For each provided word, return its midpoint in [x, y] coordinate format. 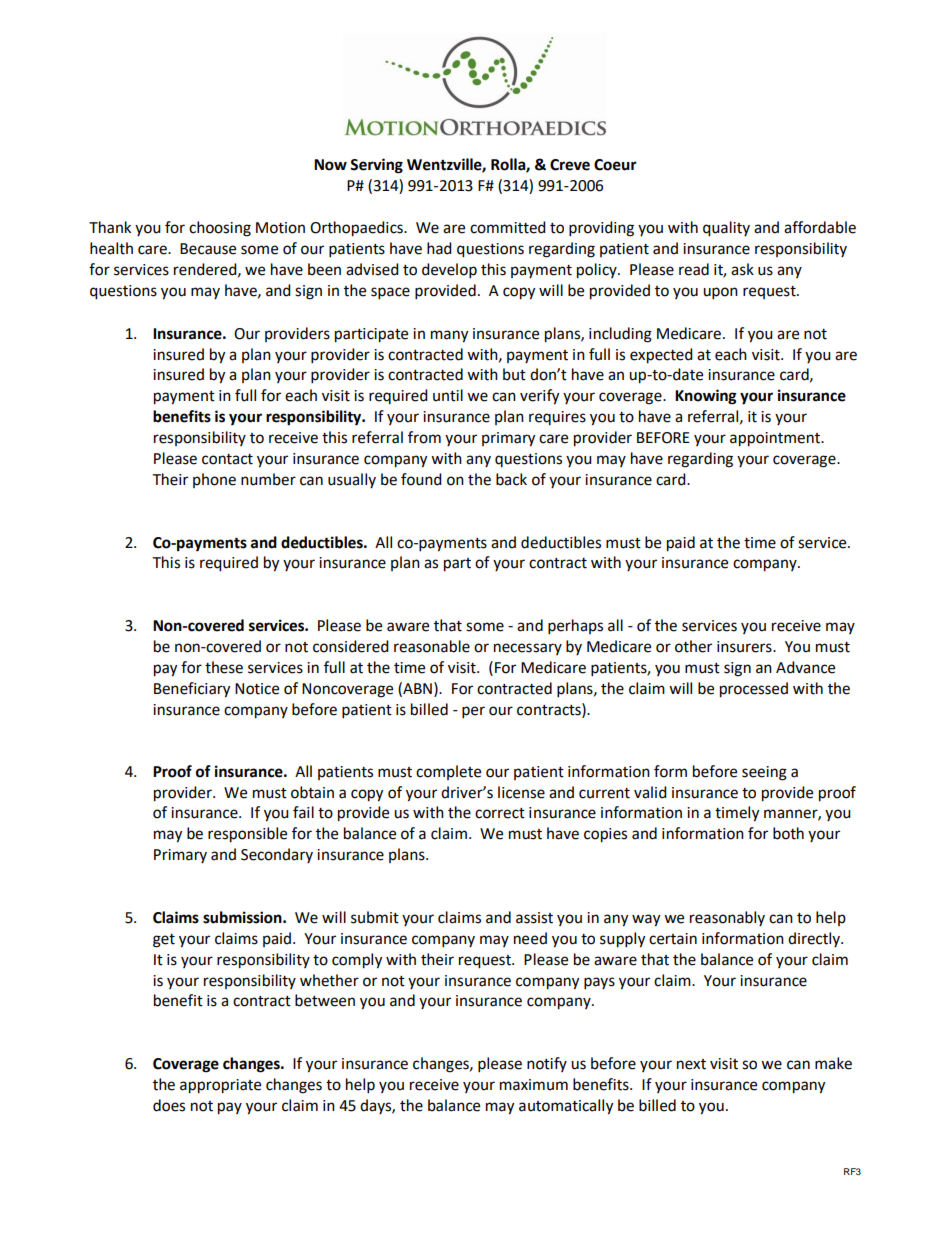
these [224, 667]
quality [726, 229]
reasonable [432, 646]
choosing [220, 229]
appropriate [220, 1086]
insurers [745, 647]
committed [508, 227]
